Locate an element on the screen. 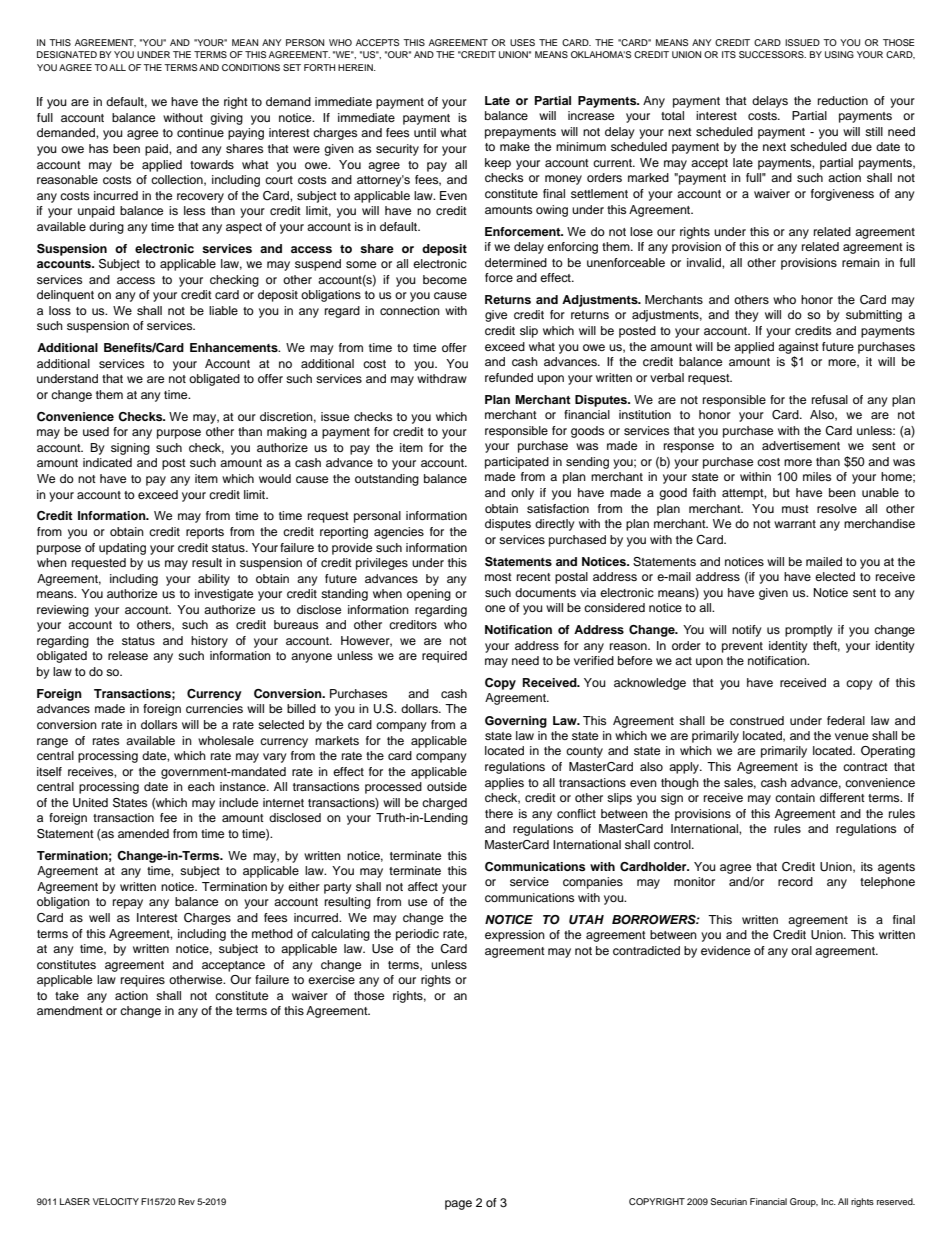 The image size is (952, 1233). promptly is located at coordinates (809, 631).
